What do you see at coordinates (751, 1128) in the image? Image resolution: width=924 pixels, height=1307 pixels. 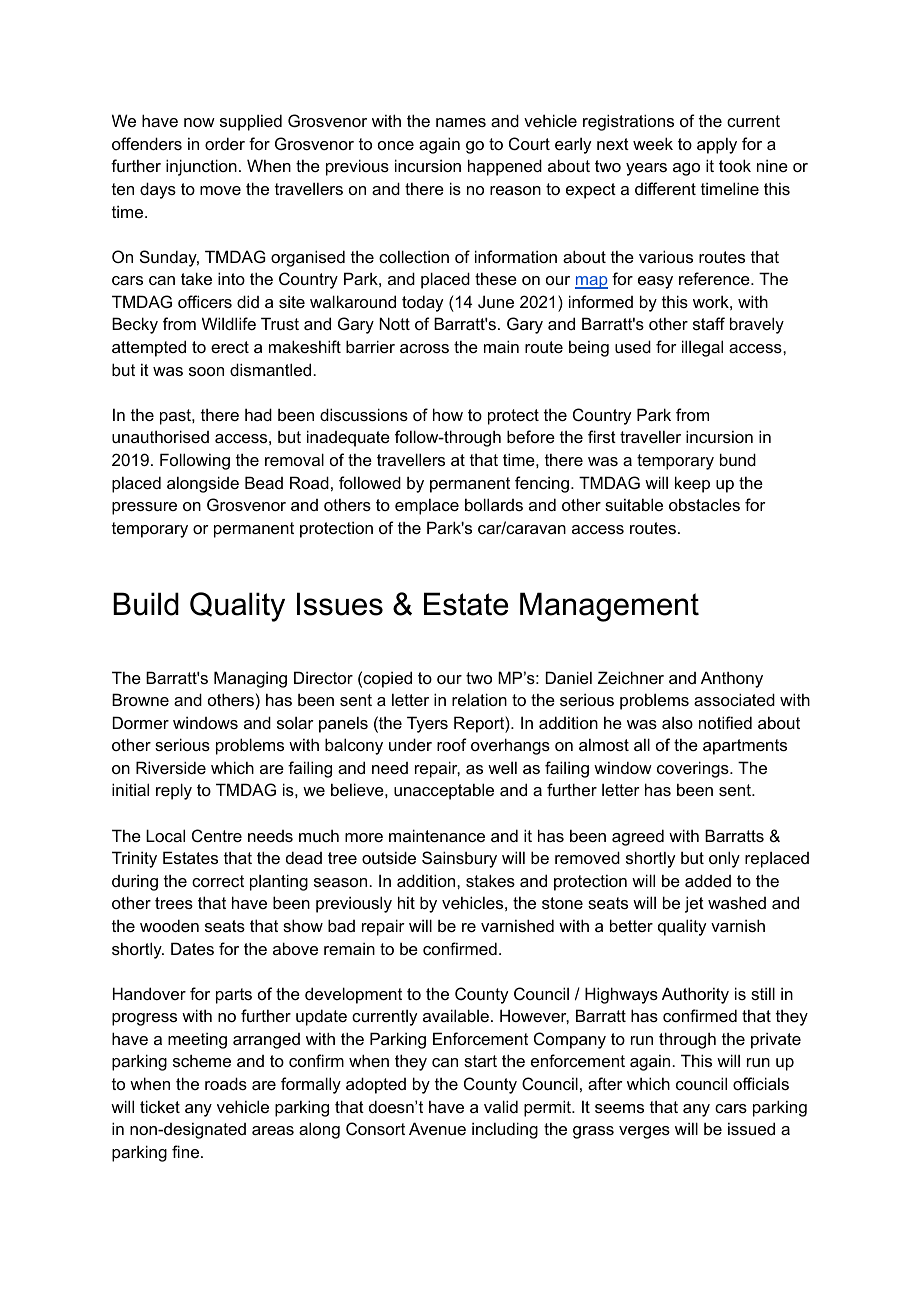 I see `issued` at bounding box center [751, 1128].
